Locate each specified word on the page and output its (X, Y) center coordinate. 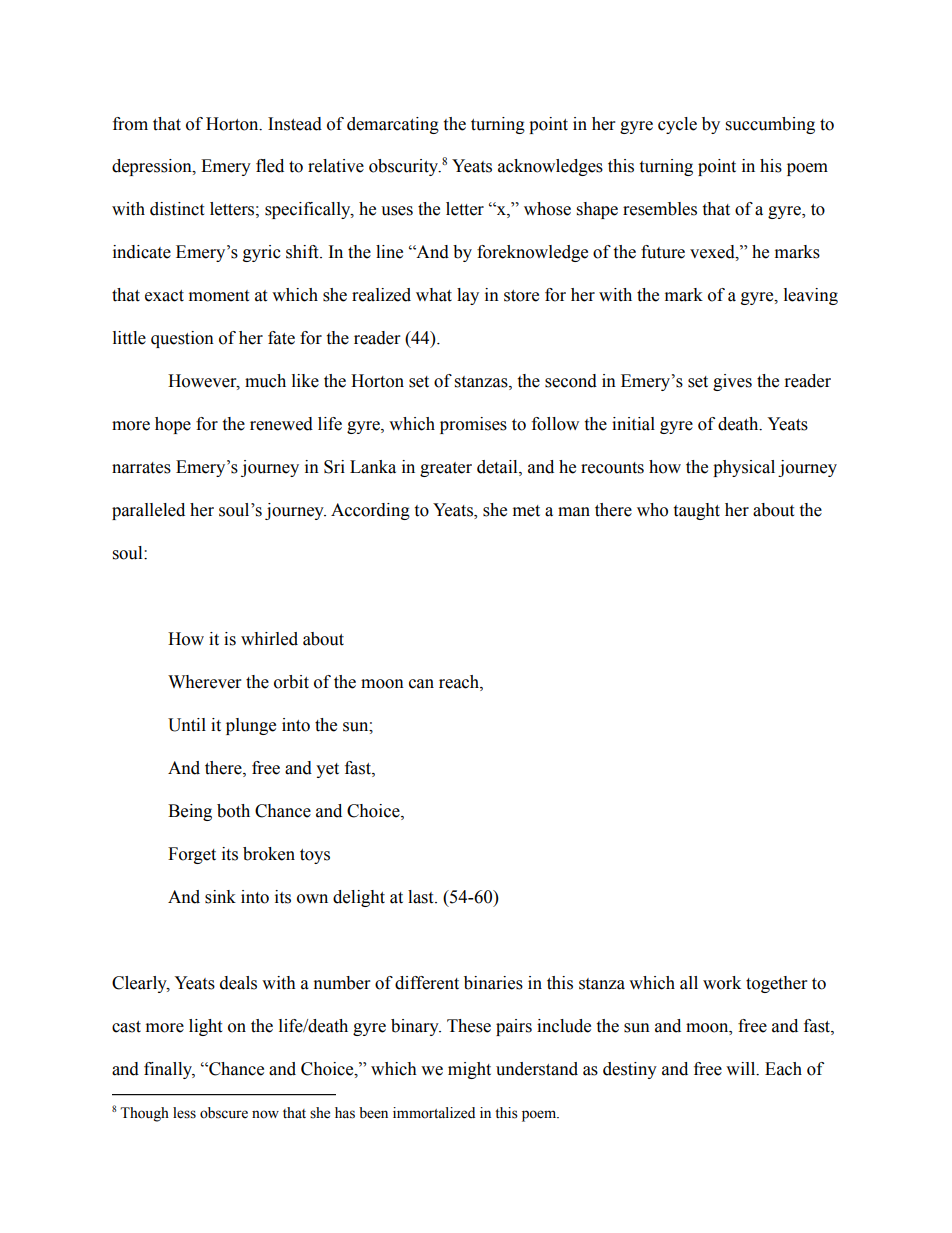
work (722, 983)
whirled (269, 639)
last (422, 897)
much (265, 381)
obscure (224, 1113)
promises (473, 425)
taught (696, 511)
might (469, 1070)
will (742, 1069)
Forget (192, 855)
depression (153, 167)
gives (732, 382)
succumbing (770, 125)
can (421, 684)
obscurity (405, 167)
